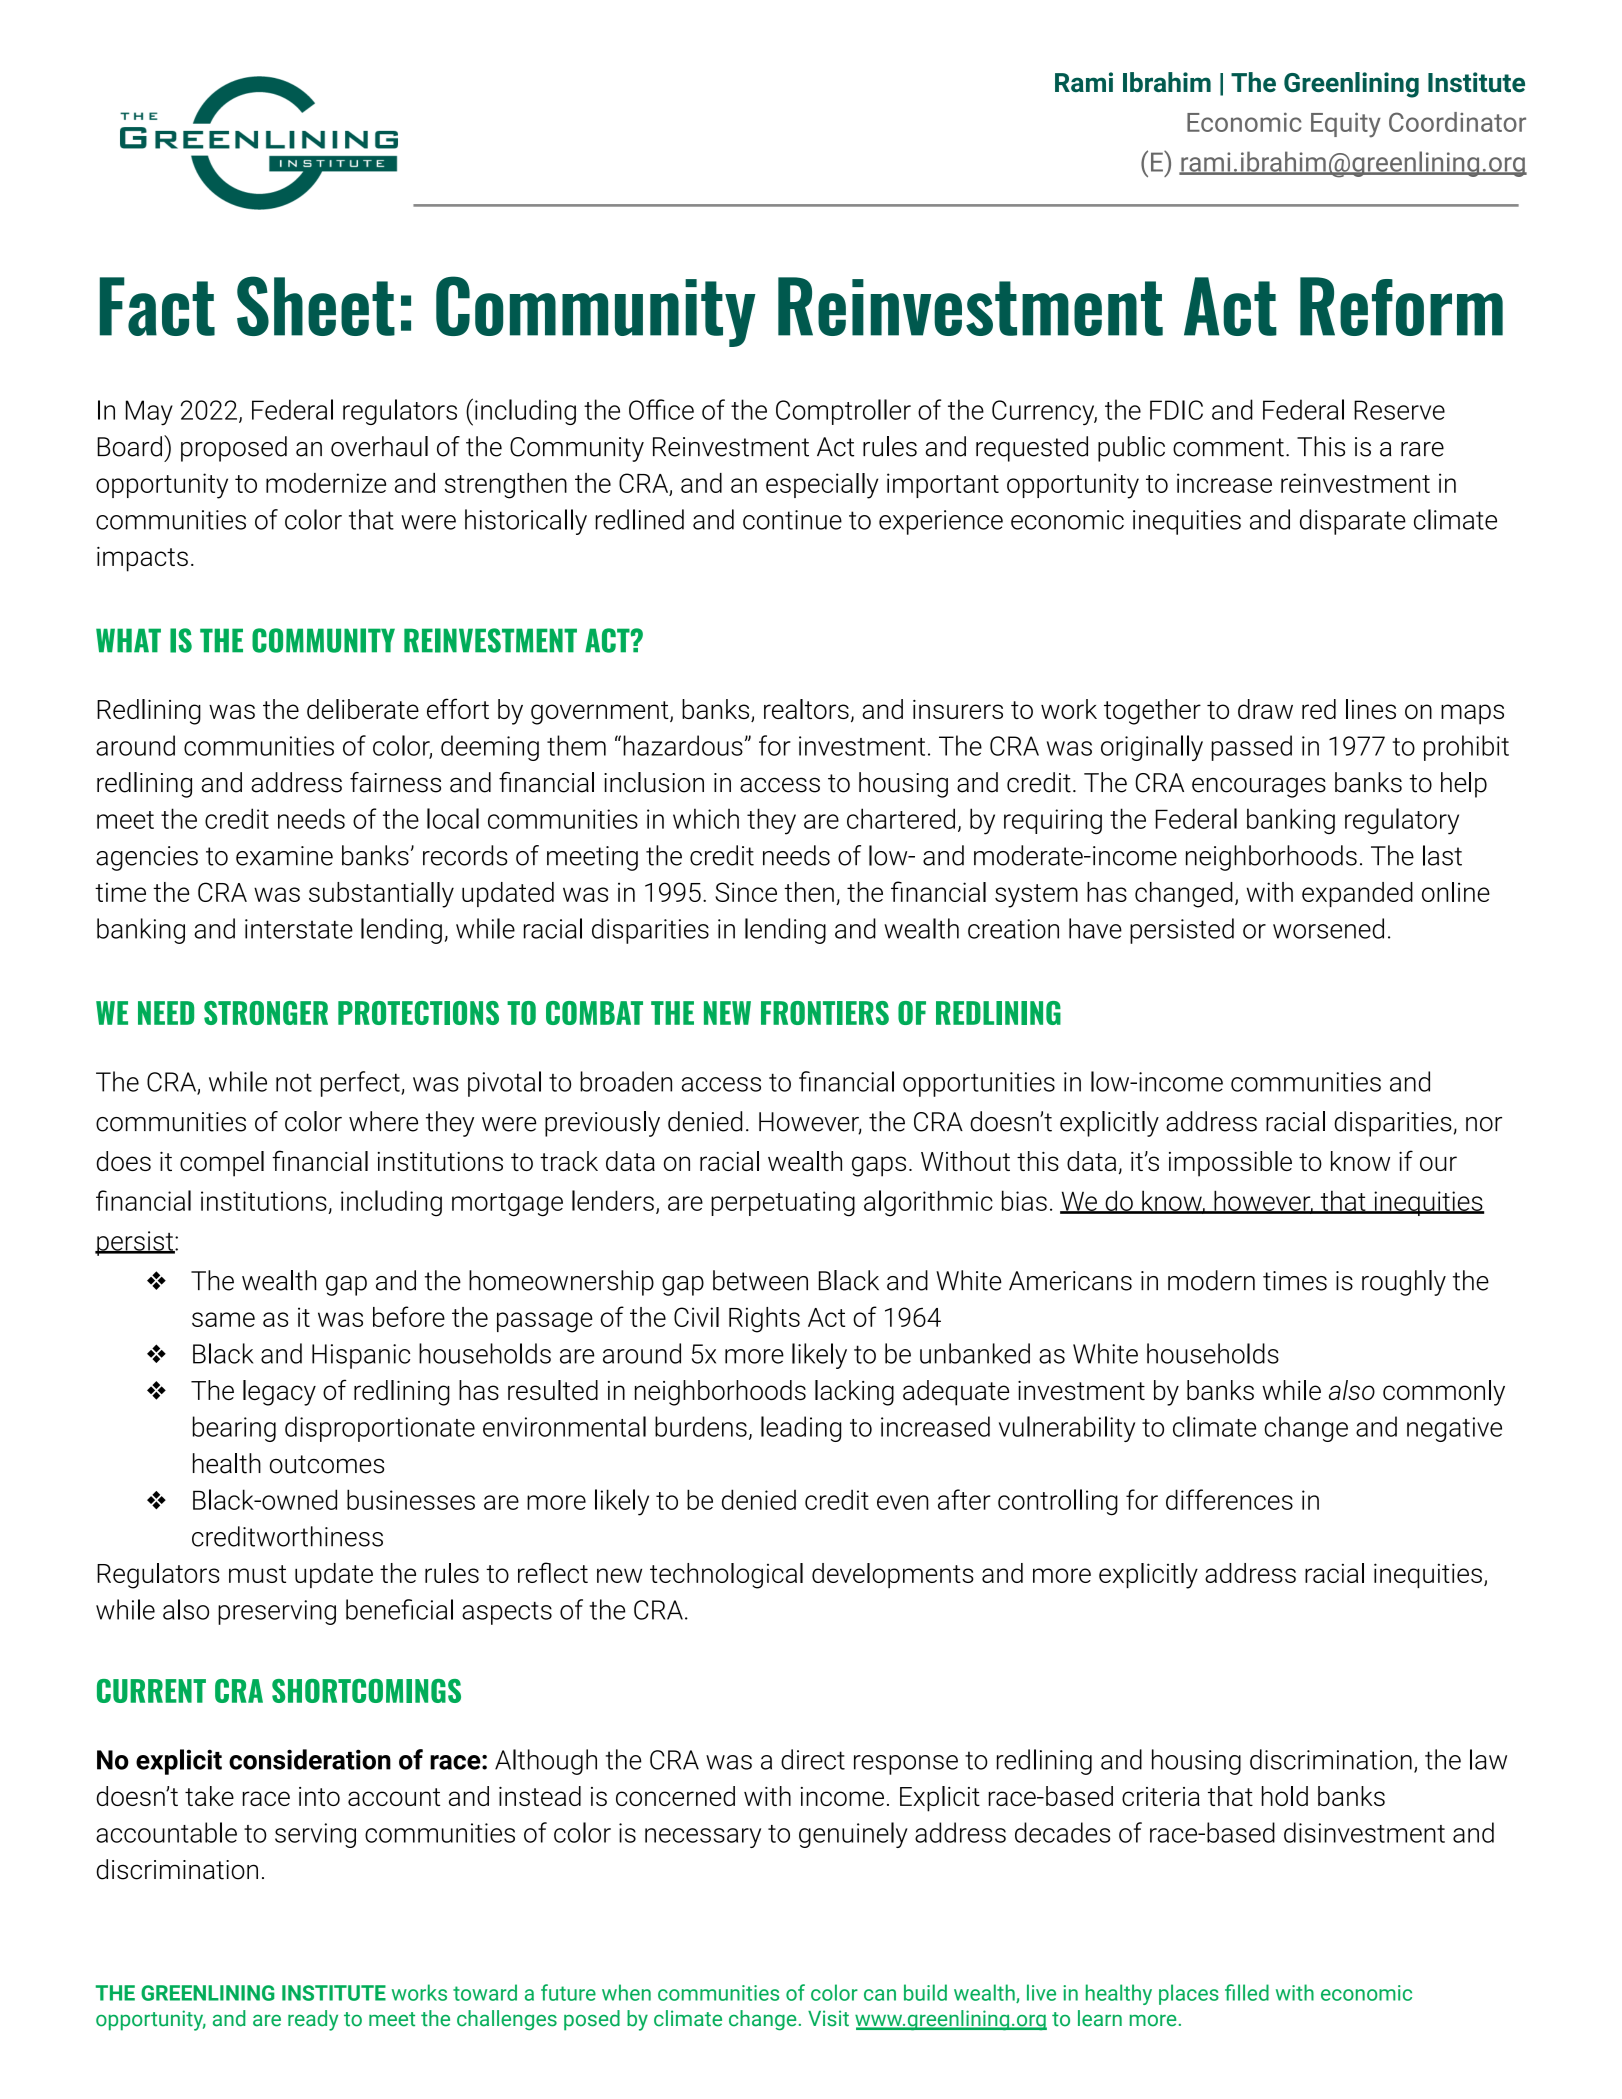 This screenshot has height=2099, width=1622. Describe the element at coordinates (1230, 1164) in the screenshot. I see `impossible` at that location.
